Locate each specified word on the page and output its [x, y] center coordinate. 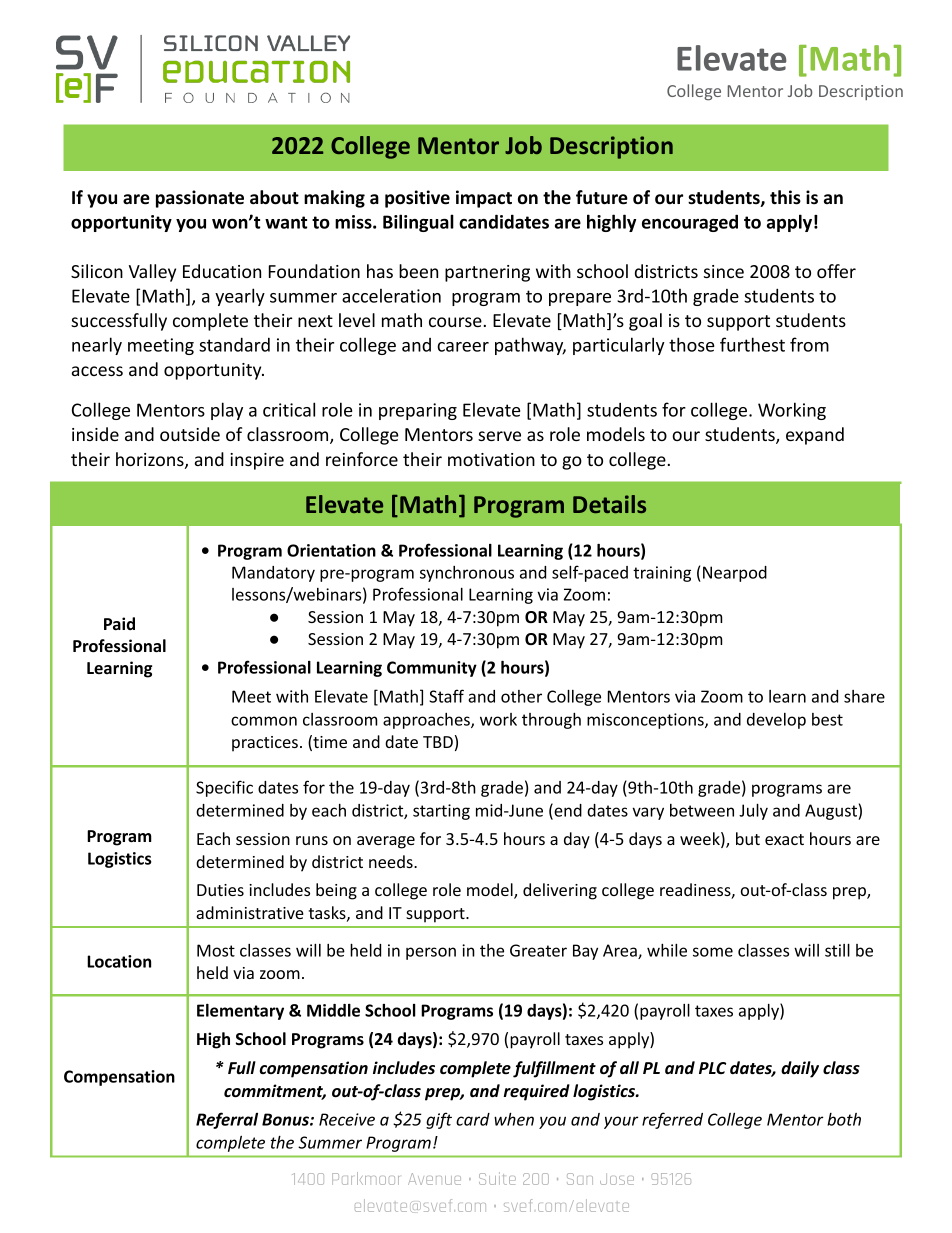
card [473, 1119]
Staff [446, 696]
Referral [227, 1120]
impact [484, 199]
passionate [200, 199]
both [844, 1119]
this [785, 197]
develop [776, 721]
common [264, 721]
